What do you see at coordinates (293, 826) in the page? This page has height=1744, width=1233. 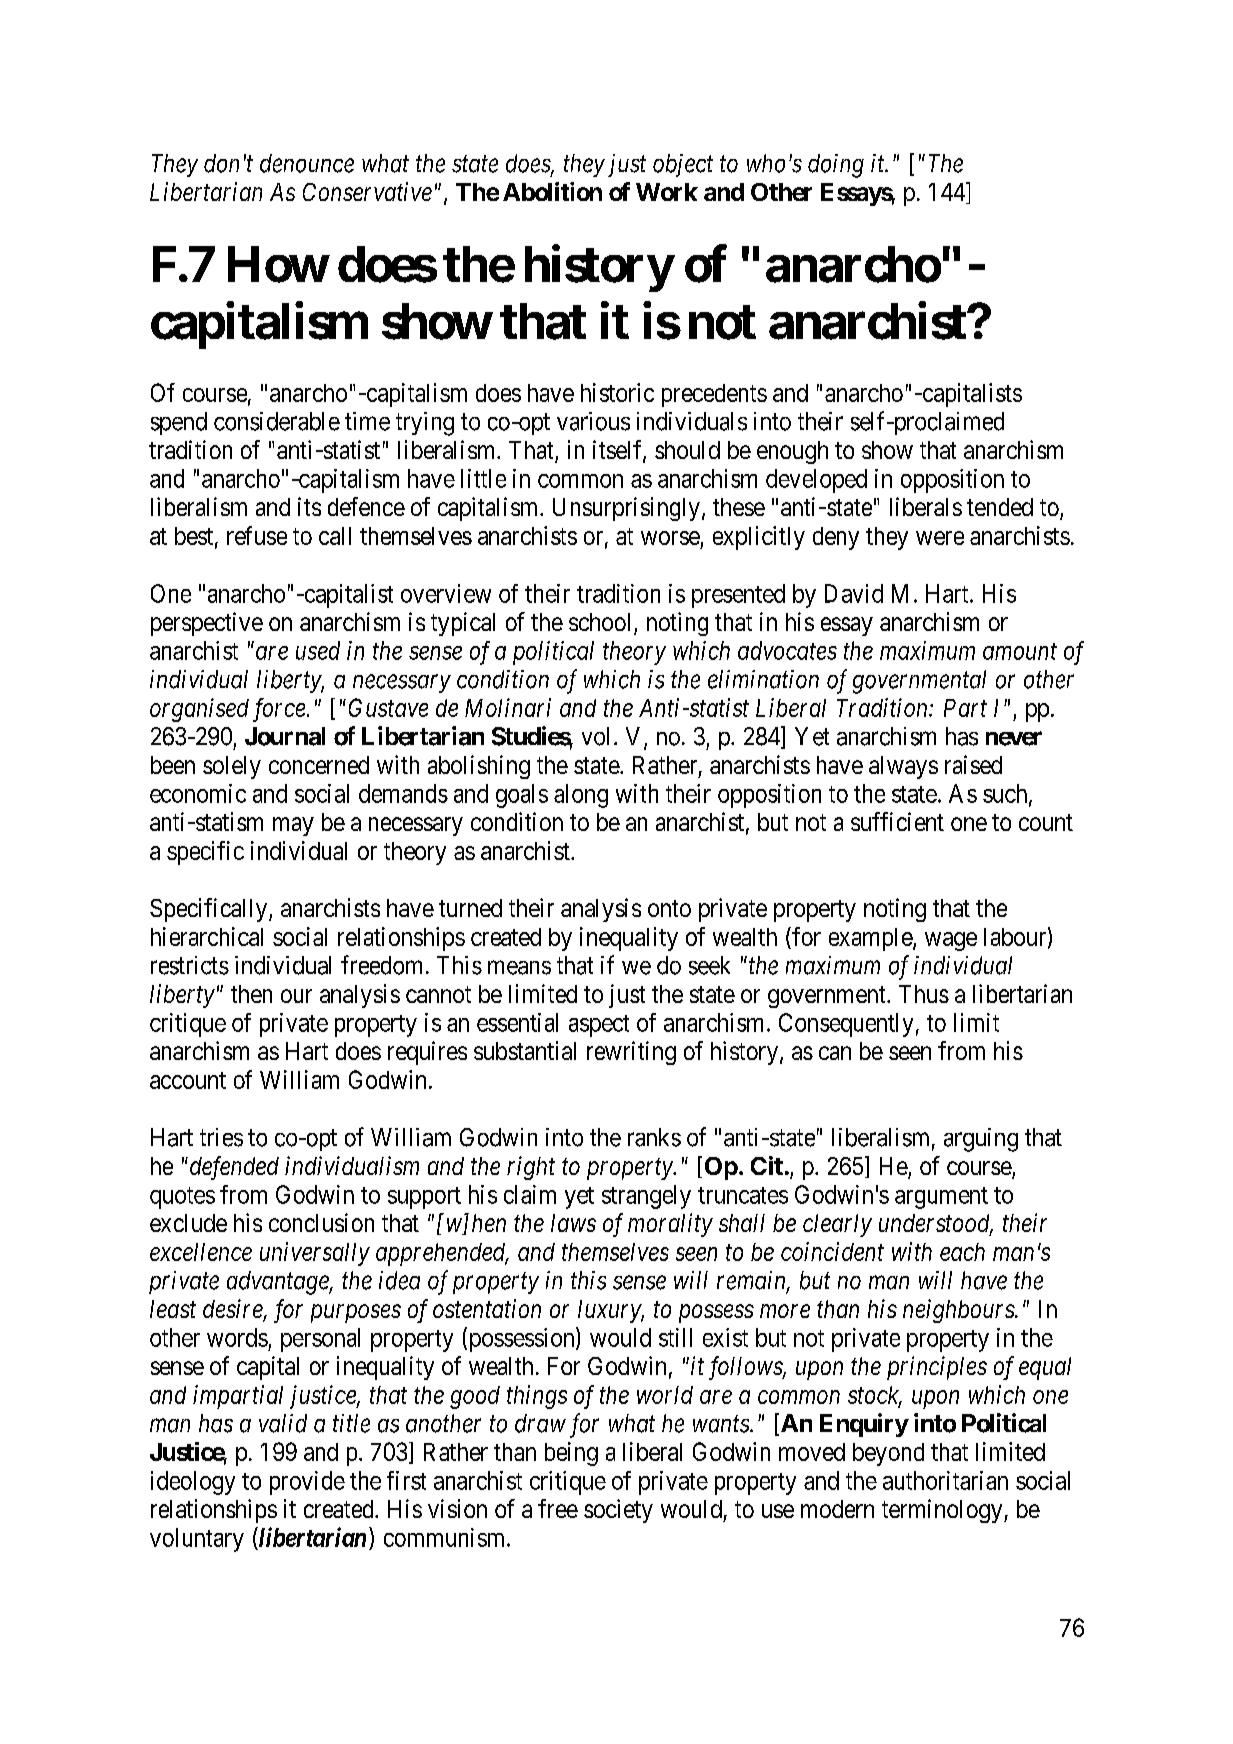 I see `may` at bounding box center [293, 826].
